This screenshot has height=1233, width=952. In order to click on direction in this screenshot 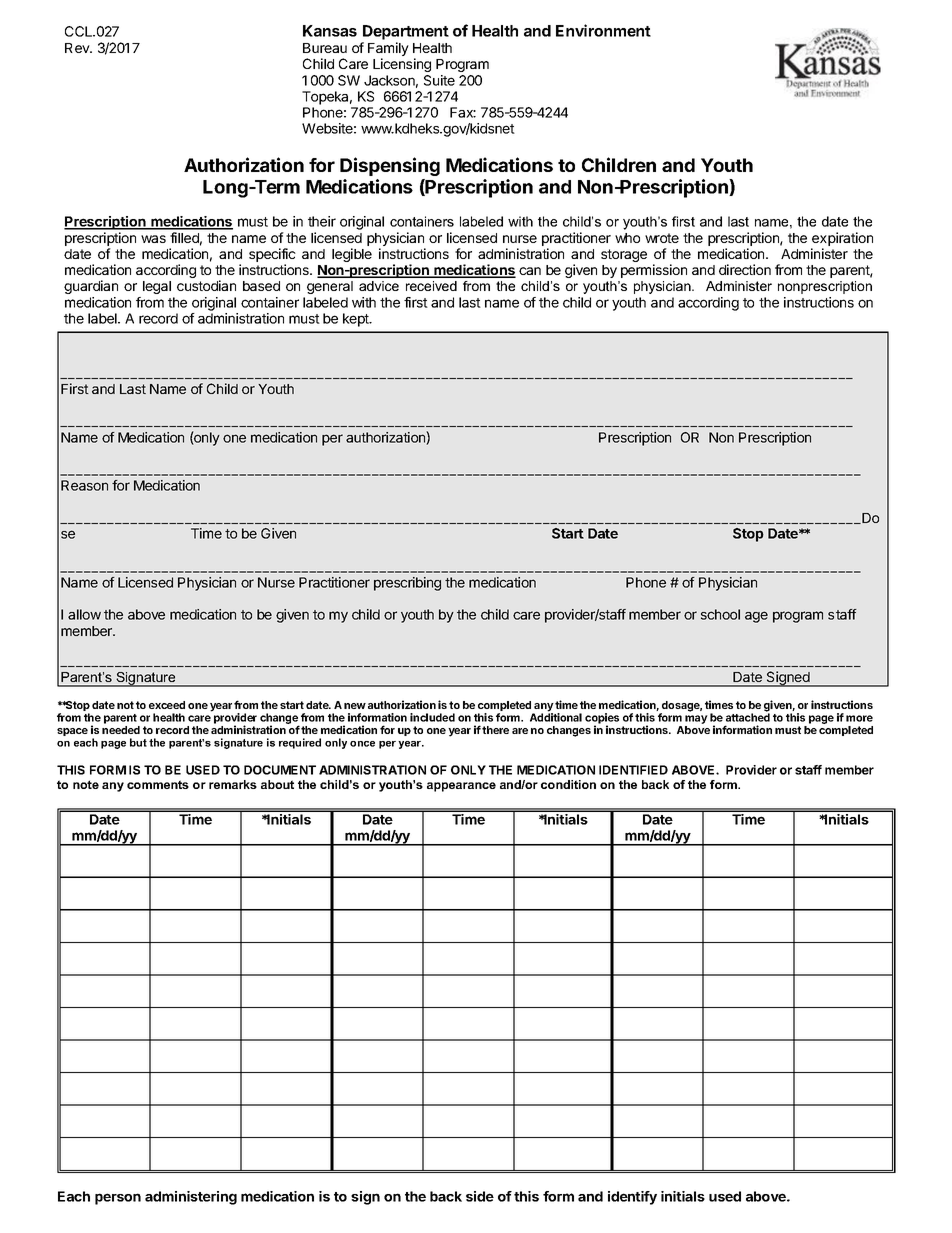, I will do `click(745, 269)`.
